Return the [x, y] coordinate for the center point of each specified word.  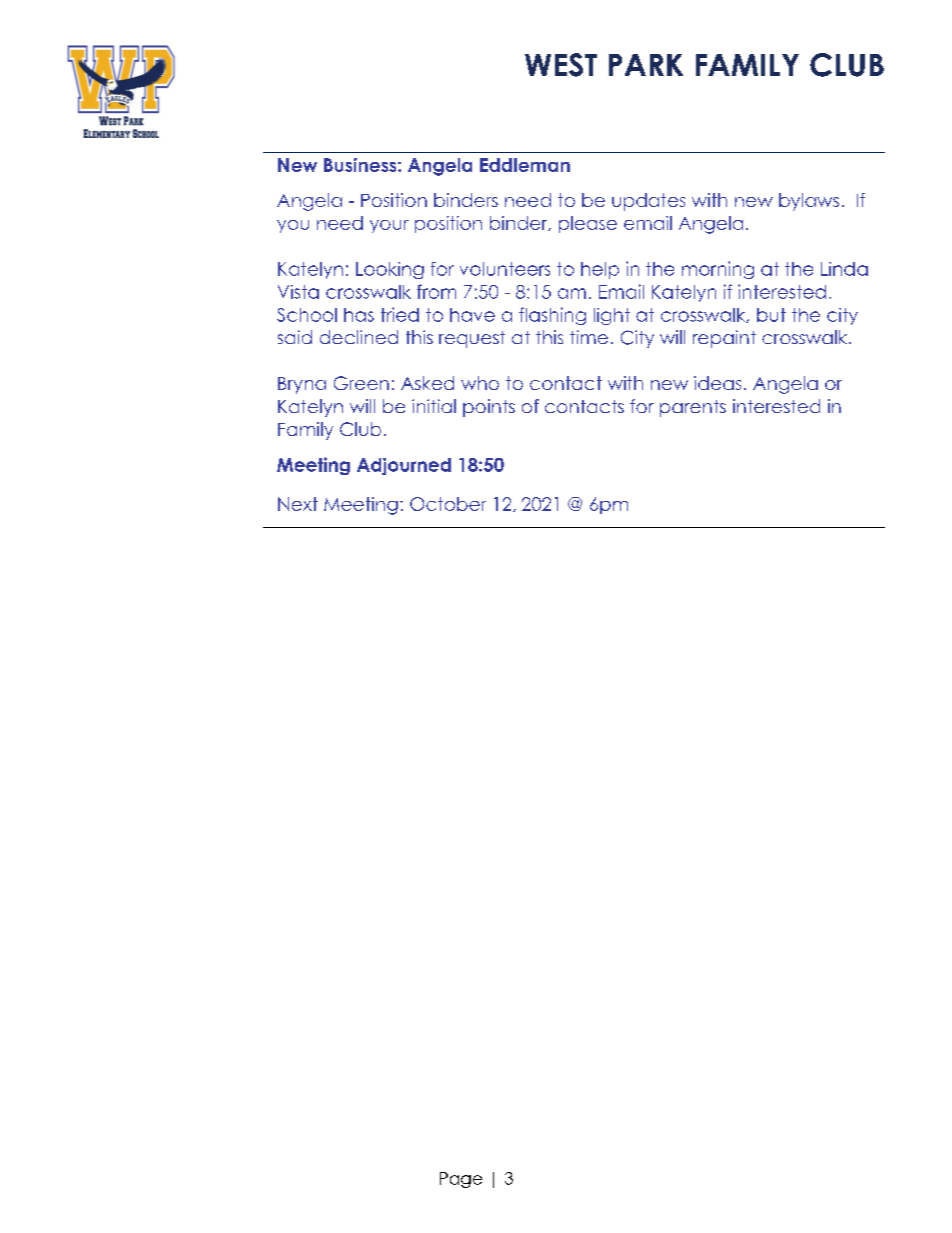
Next [298, 504]
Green [361, 383]
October [448, 504]
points [489, 408]
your [389, 226]
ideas [717, 383]
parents [693, 408]
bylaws [809, 202]
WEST [561, 65]
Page [461, 1180]
